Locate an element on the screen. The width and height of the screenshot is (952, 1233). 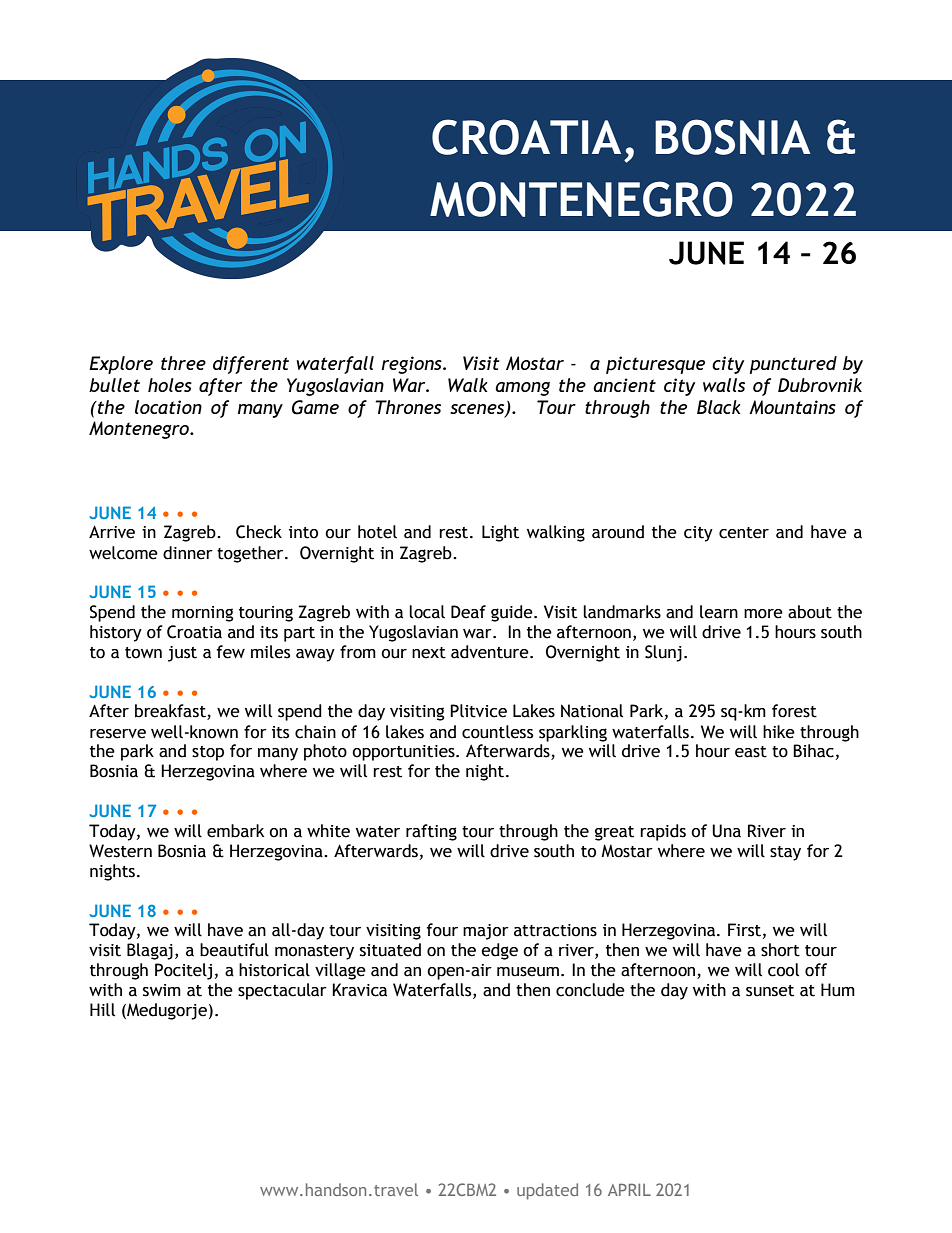
among is located at coordinates (522, 389).
